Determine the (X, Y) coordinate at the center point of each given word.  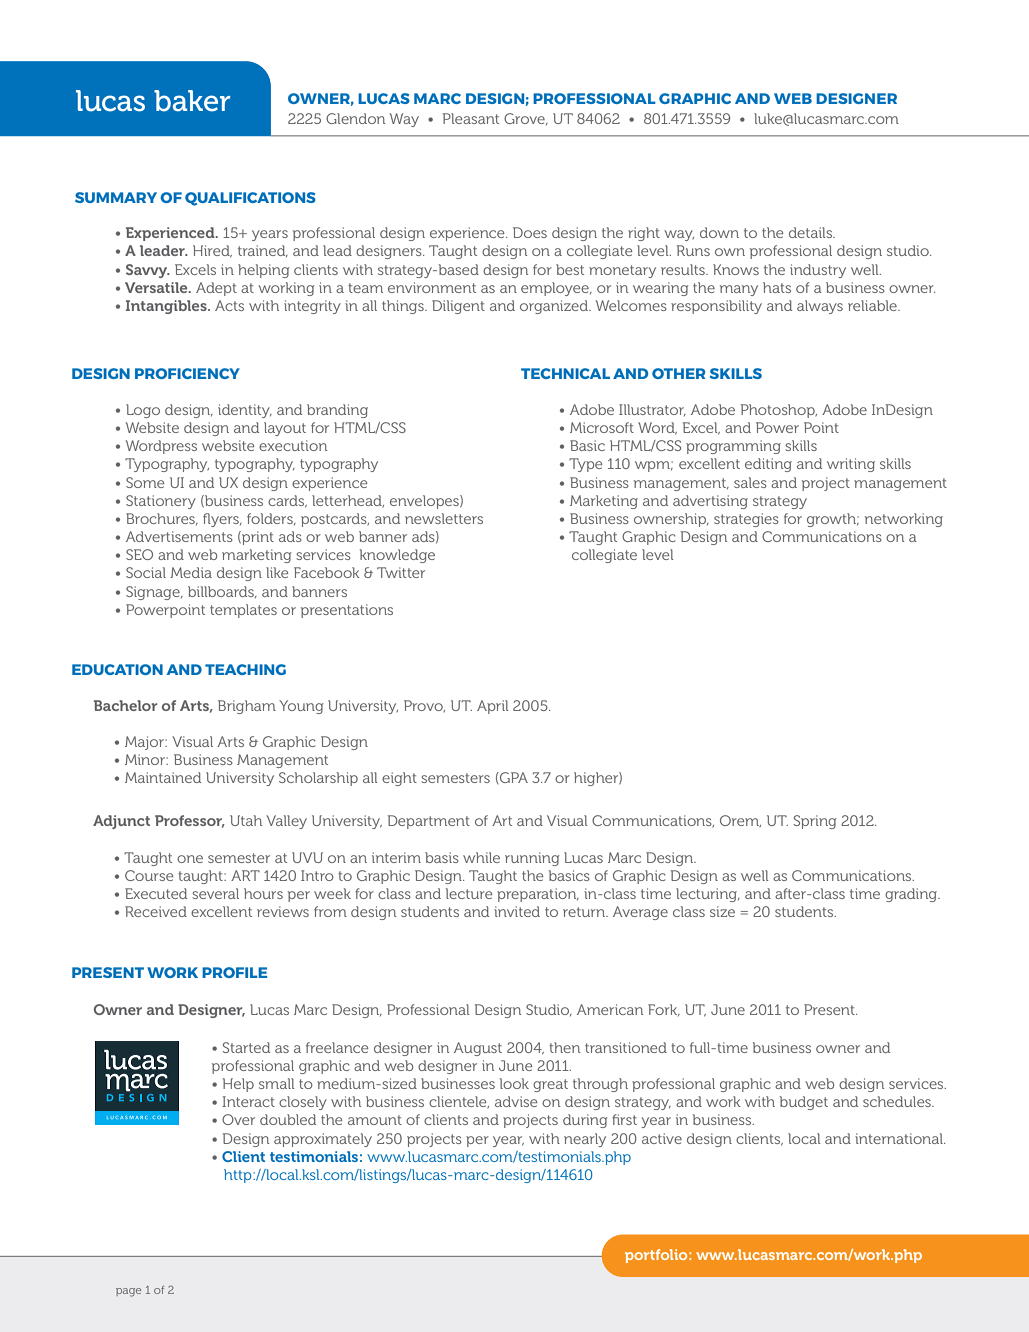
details (811, 232)
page (128, 1292)
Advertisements (179, 536)
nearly (585, 1140)
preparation (538, 895)
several (215, 893)
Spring (815, 822)
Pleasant (471, 118)
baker (192, 101)
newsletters (444, 518)
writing (851, 465)
